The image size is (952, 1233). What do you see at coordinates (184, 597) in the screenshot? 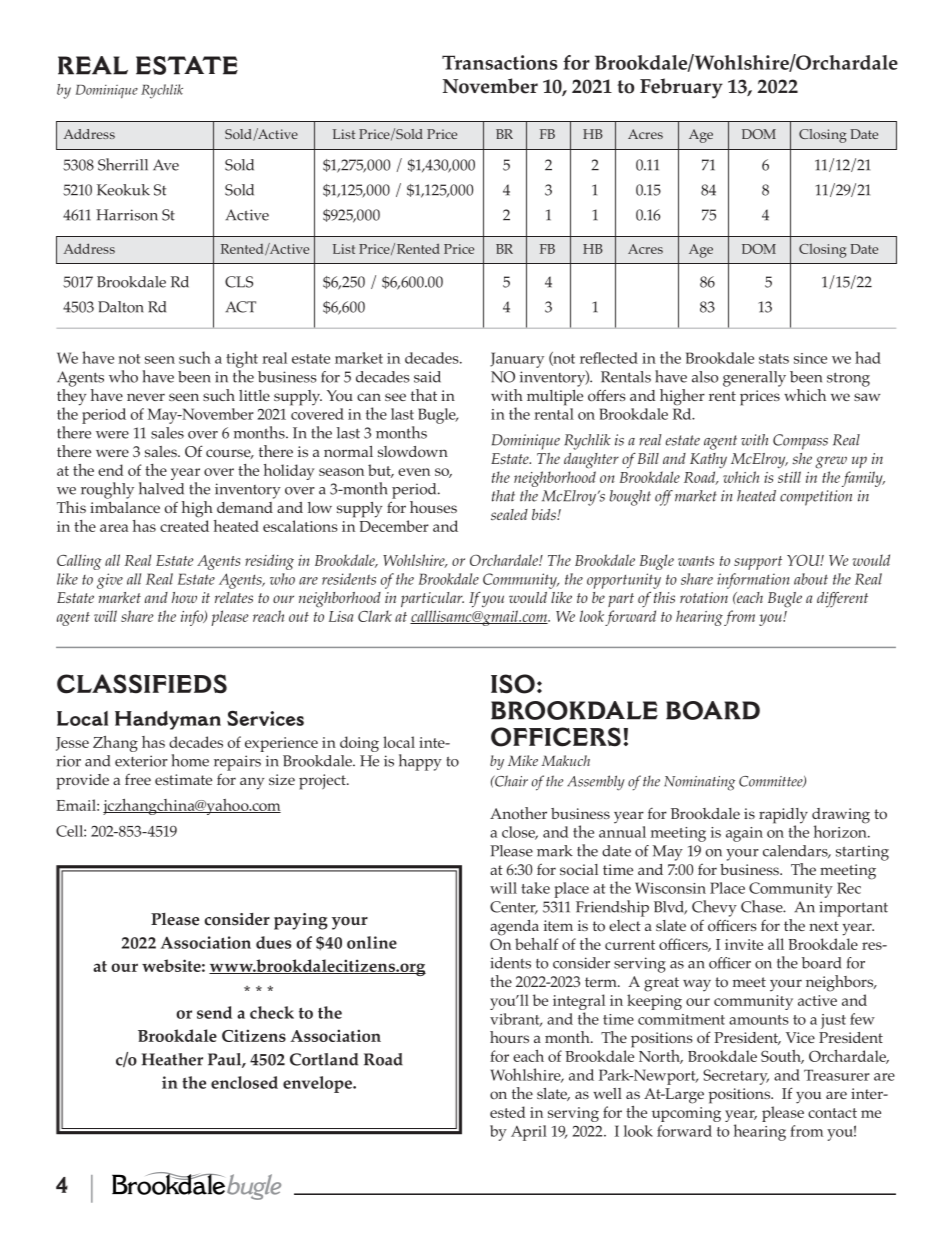
I see `how` at bounding box center [184, 597].
